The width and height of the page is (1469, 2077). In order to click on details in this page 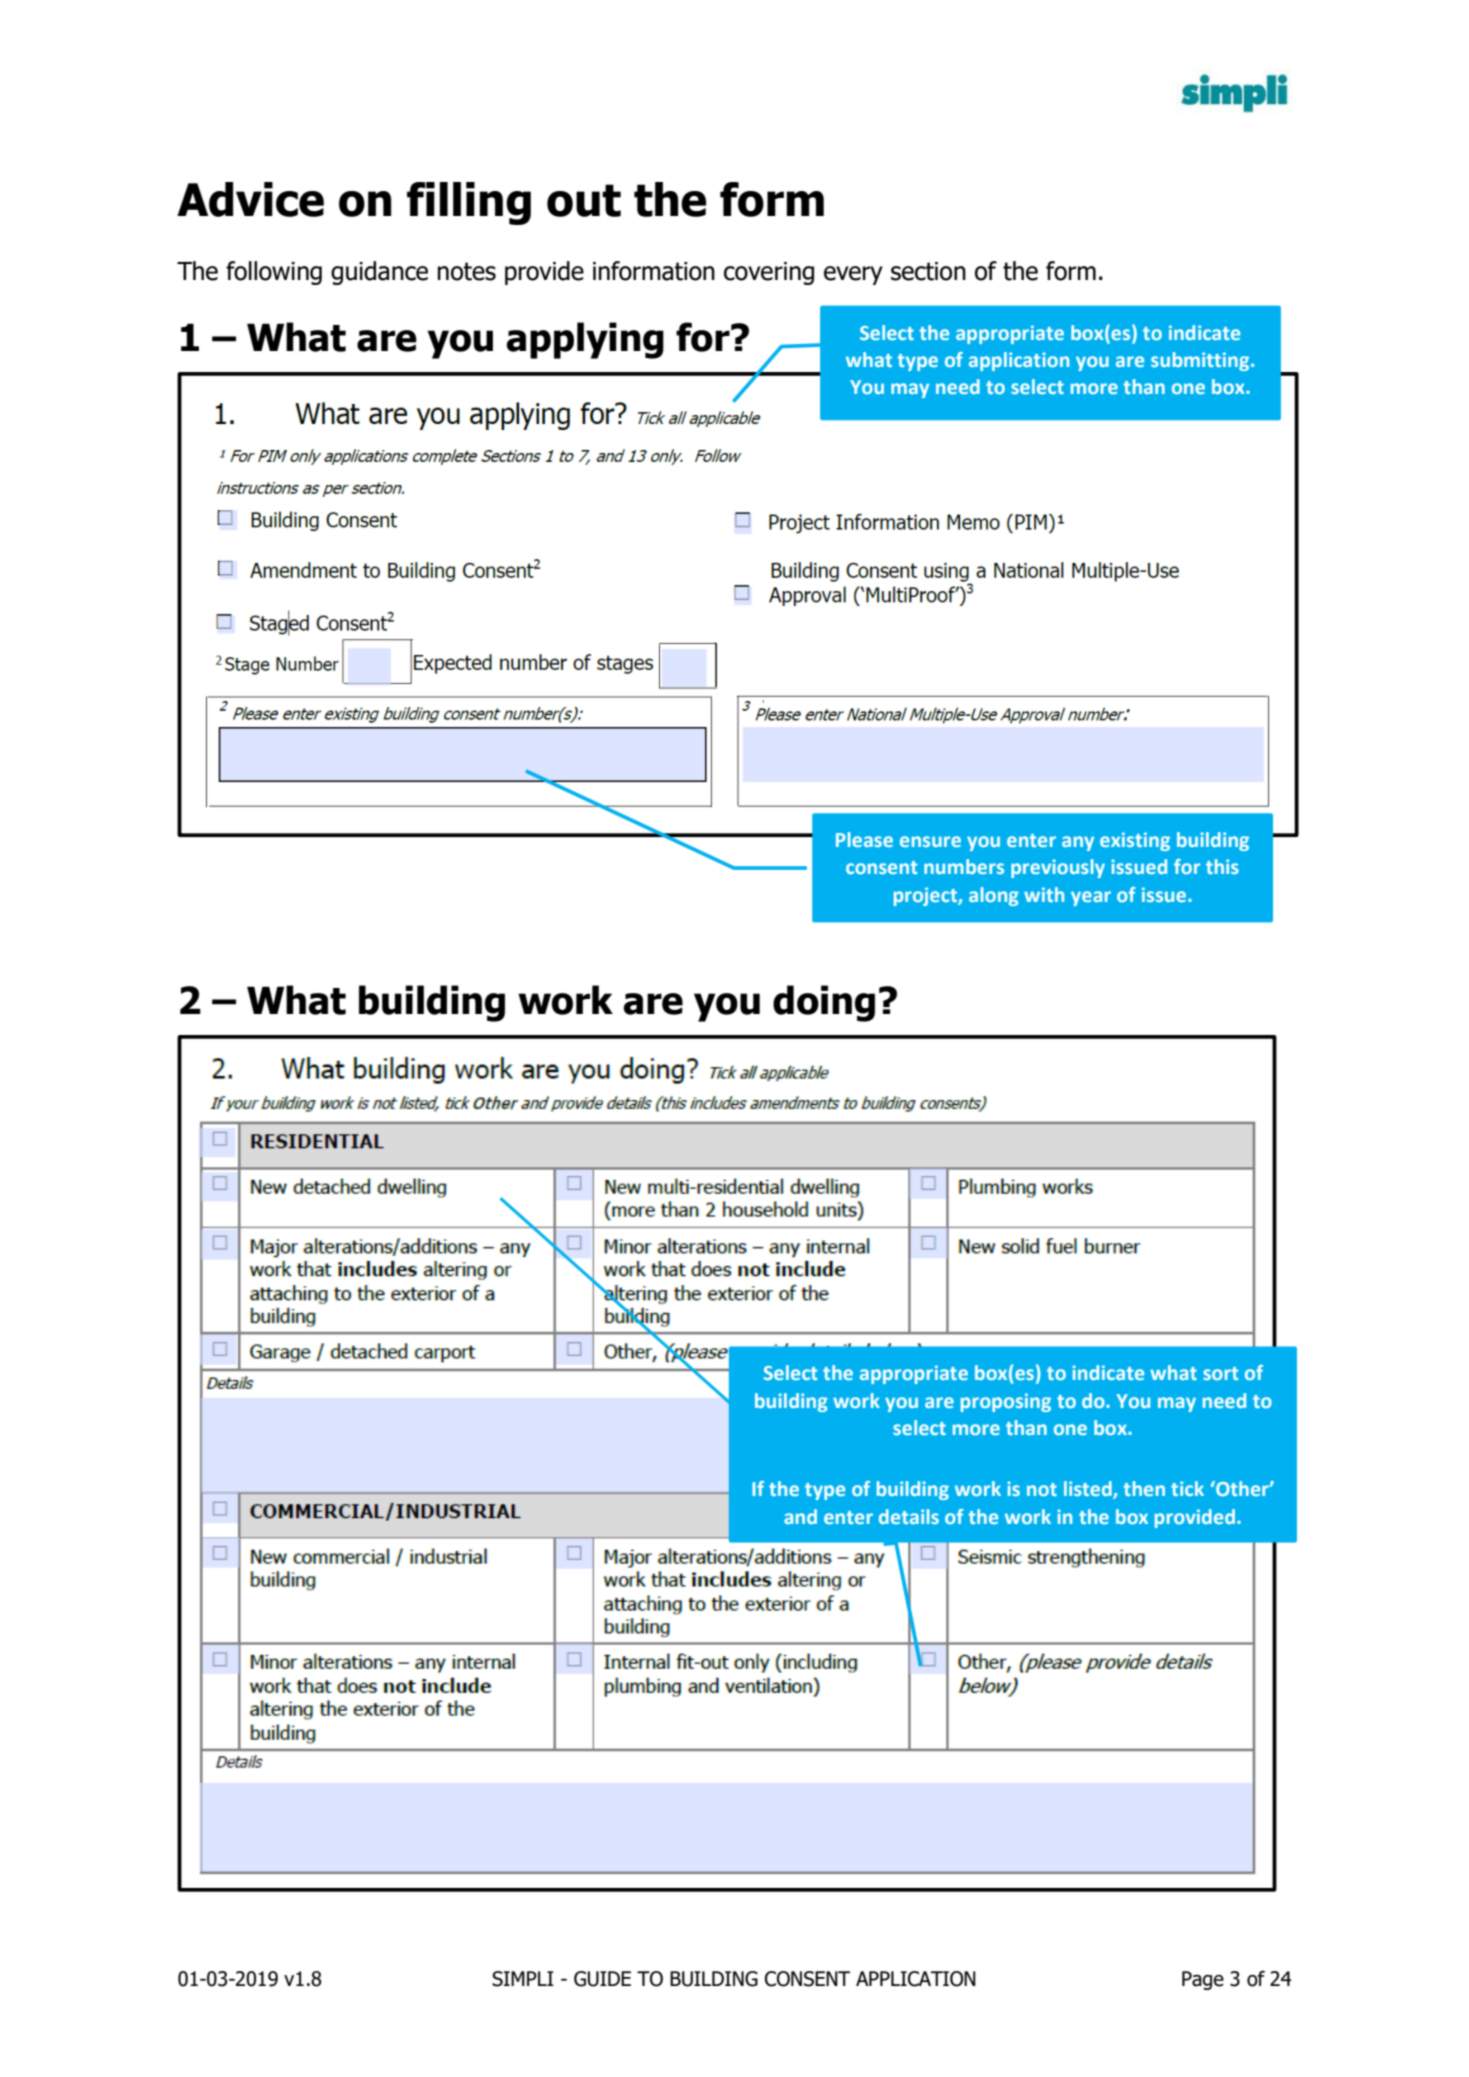, I will do `click(909, 1516)`.
